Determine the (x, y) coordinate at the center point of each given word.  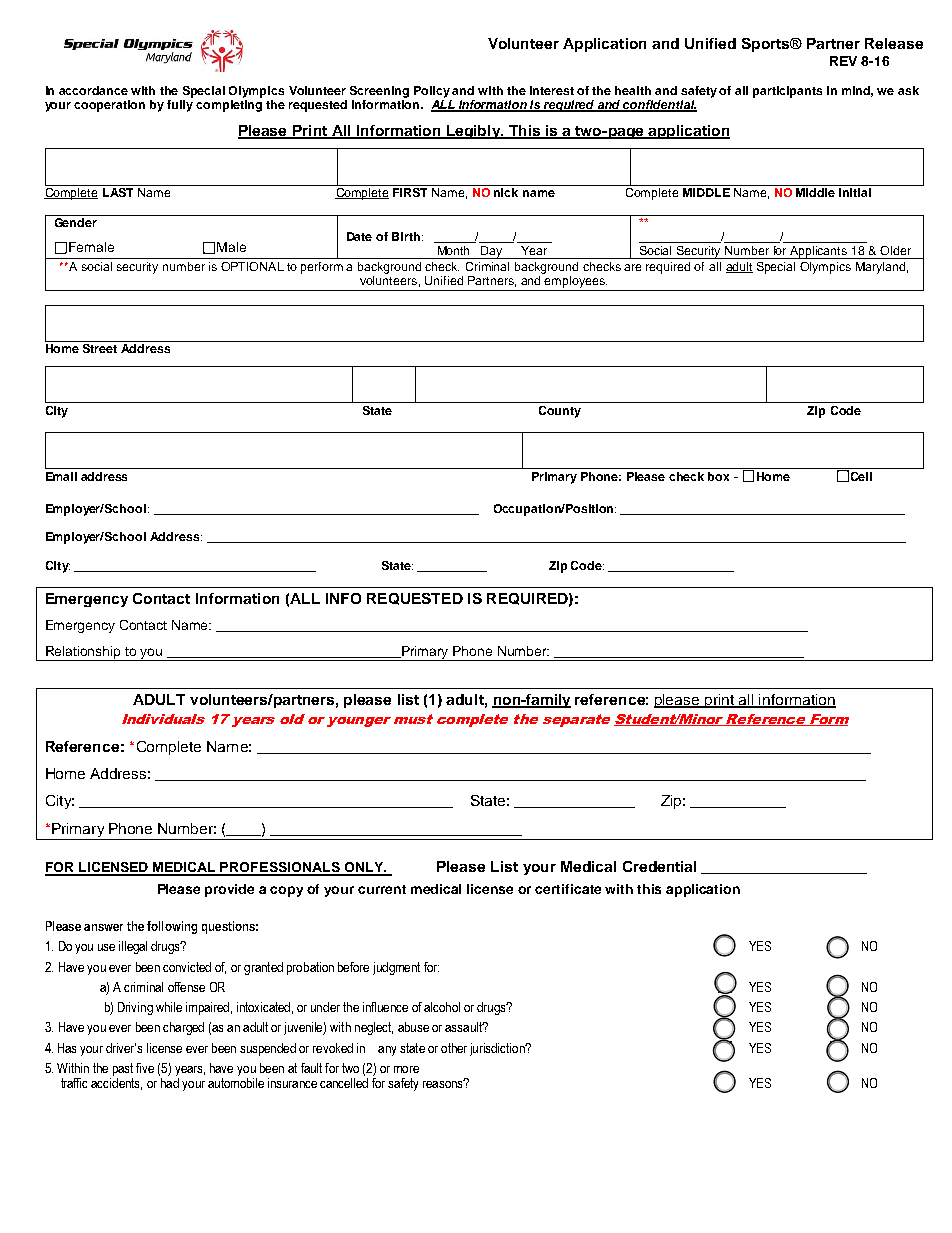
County (560, 412)
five (145, 1068)
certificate (568, 889)
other (454, 1048)
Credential (659, 866)
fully (180, 104)
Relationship (84, 653)
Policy (432, 92)
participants (787, 92)
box (718, 476)
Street (100, 348)
